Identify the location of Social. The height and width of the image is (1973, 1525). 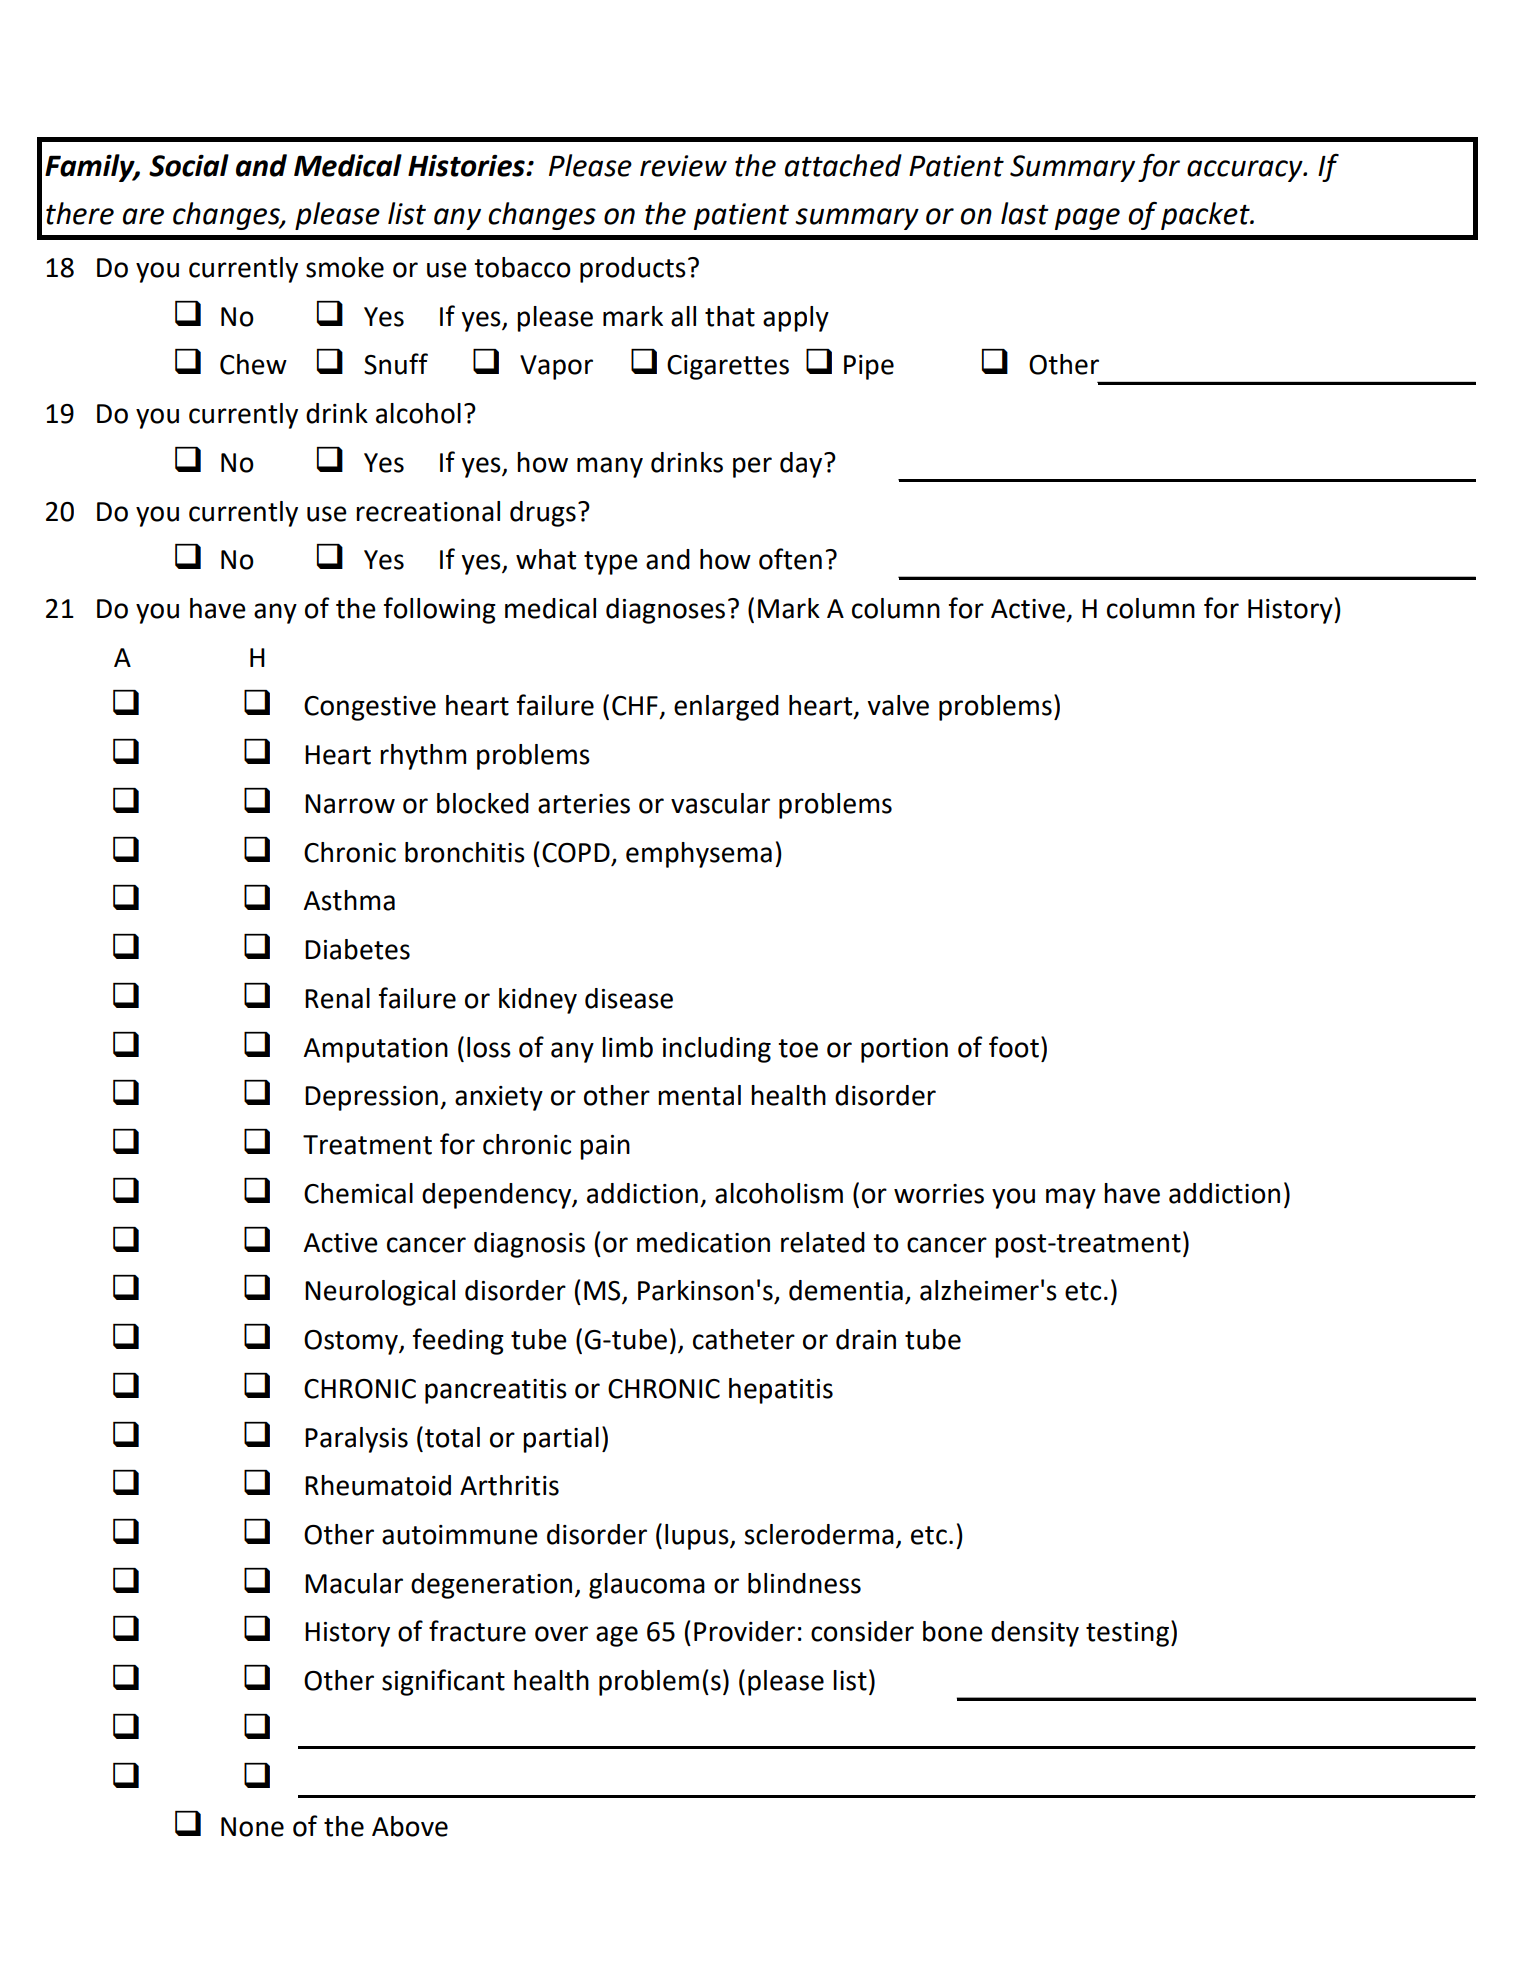
(189, 165).
